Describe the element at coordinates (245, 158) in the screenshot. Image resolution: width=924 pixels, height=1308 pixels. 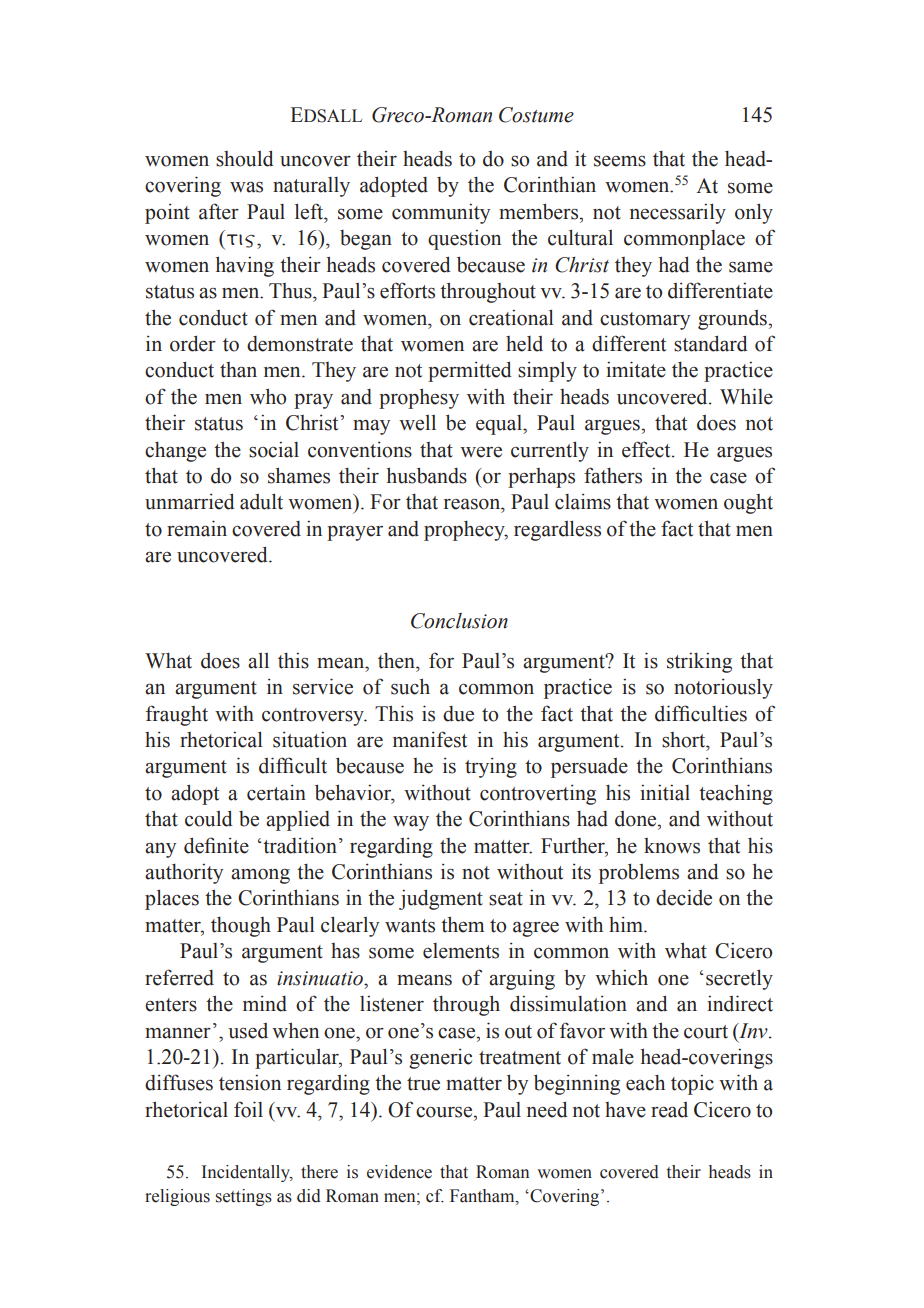
I see `should` at that location.
